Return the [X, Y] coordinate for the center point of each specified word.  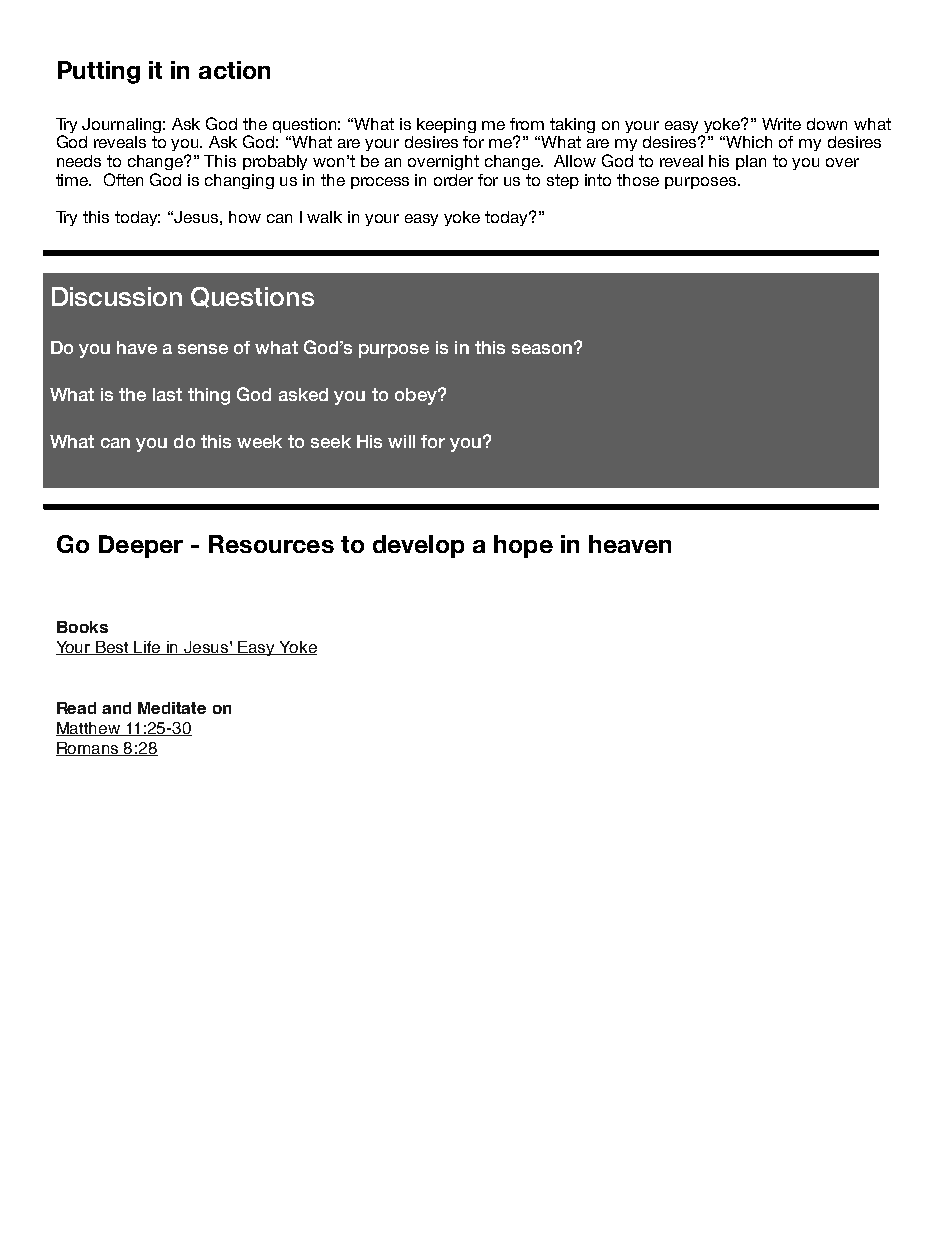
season [542, 349]
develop [418, 546]
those [638, 180]
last [167, 394]
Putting [99, 72]
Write [781, 124]
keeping [446, 125]
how [245, 217]
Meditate [172, 708]
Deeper [141, 546]
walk [324, 217]
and [116, 708]
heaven [630, 544]
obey [417, 396]
